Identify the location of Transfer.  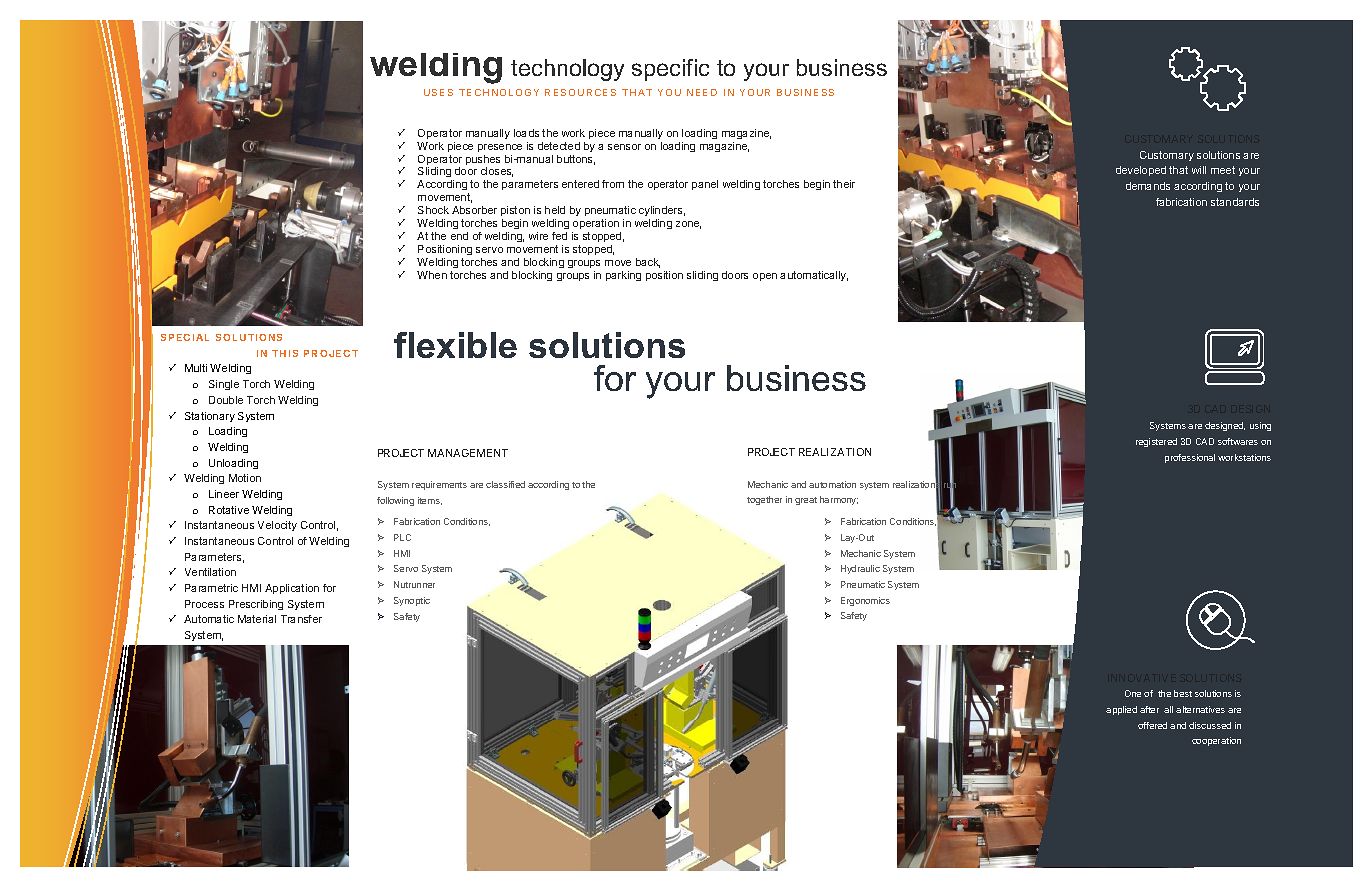
(301, 619).
